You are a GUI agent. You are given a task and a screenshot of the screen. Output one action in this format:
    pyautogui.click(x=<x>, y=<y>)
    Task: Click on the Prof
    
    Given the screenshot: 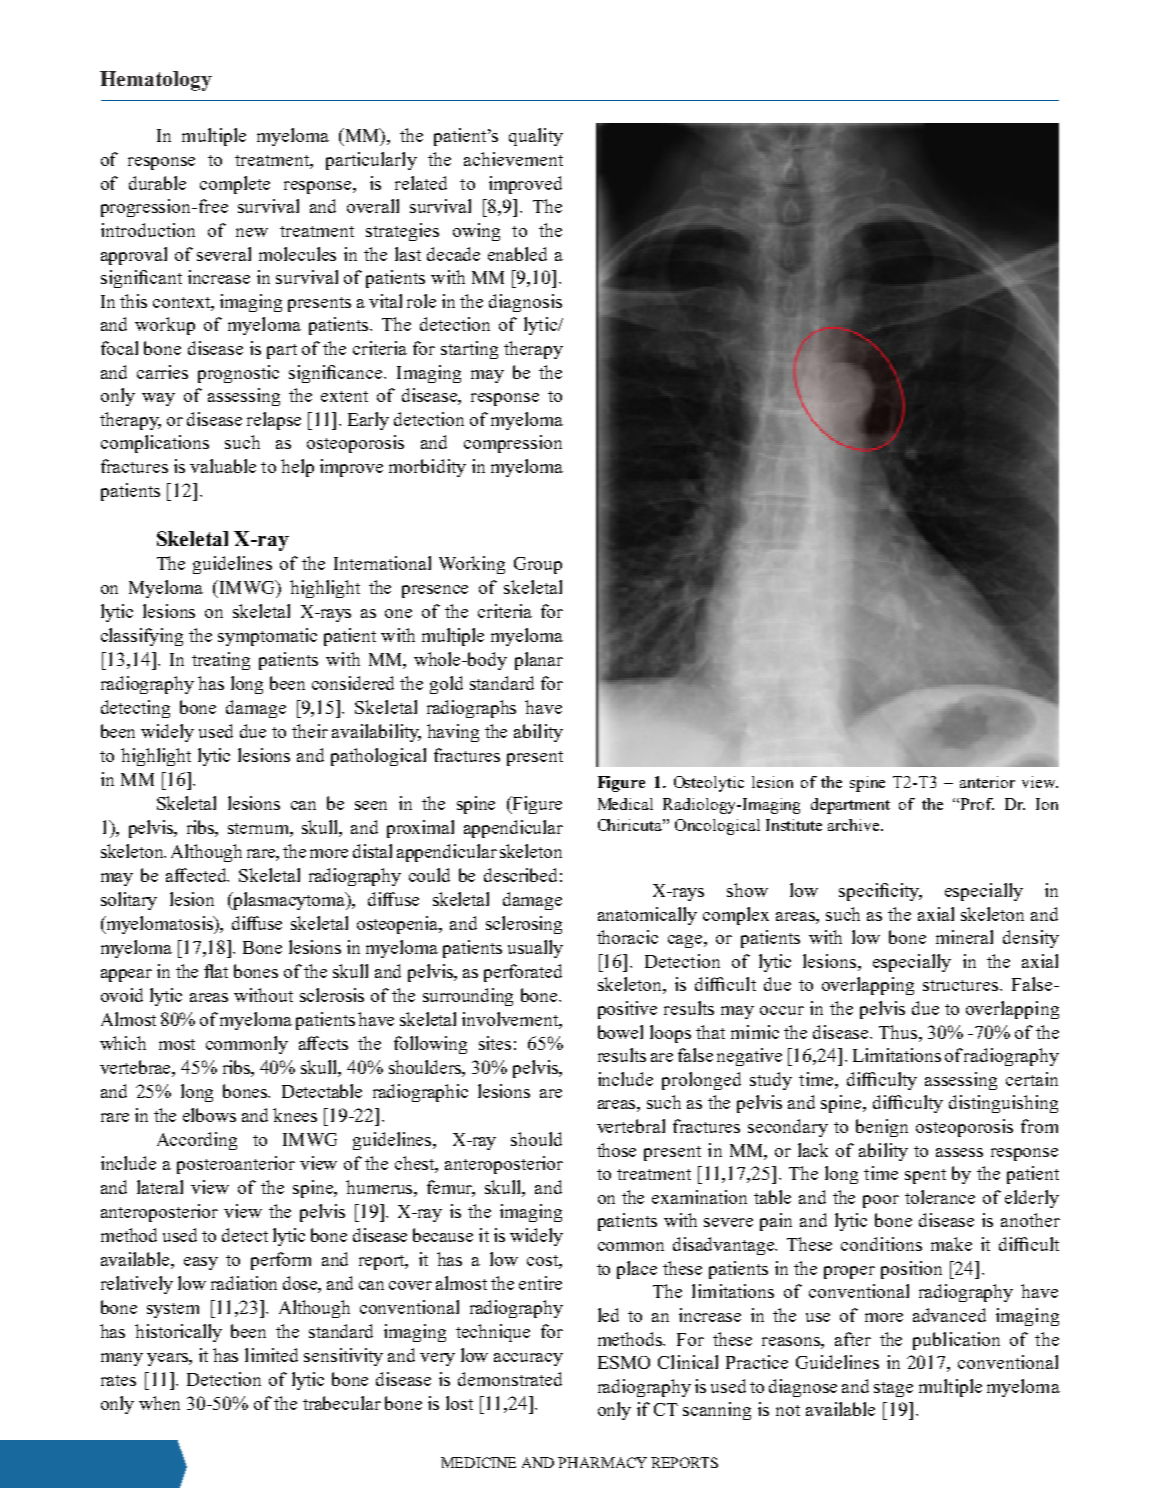 What is the action you would take?
    pyautogui.click(x=977, y=804)
